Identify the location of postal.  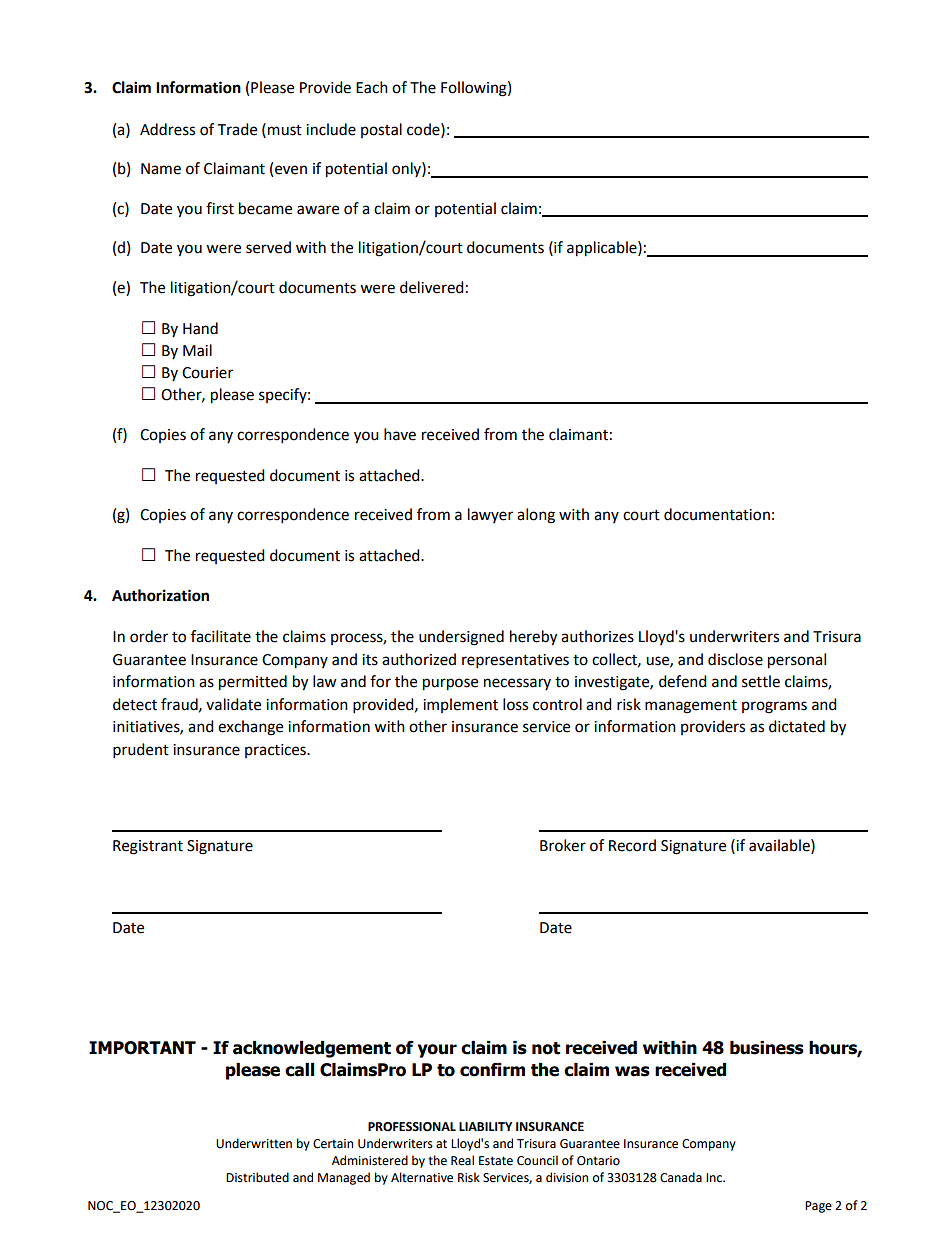
(381, 130).
